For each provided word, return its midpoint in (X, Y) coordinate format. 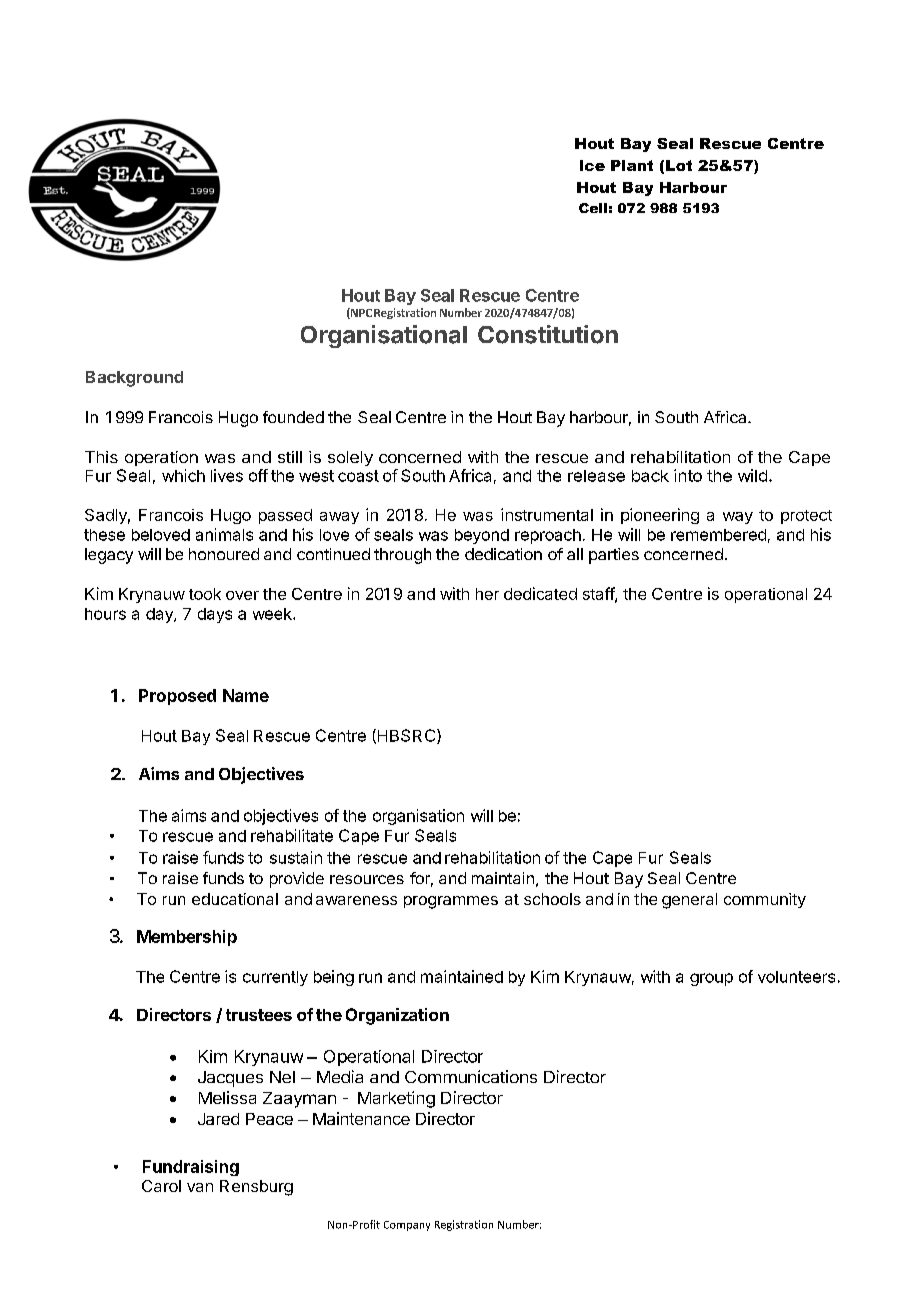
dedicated (540, 593)
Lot (679, 165)
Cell (593, 208)
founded (293, 417)
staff (599, 594)
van (200, 1187)
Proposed (177, 697)
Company (407, 1226)
